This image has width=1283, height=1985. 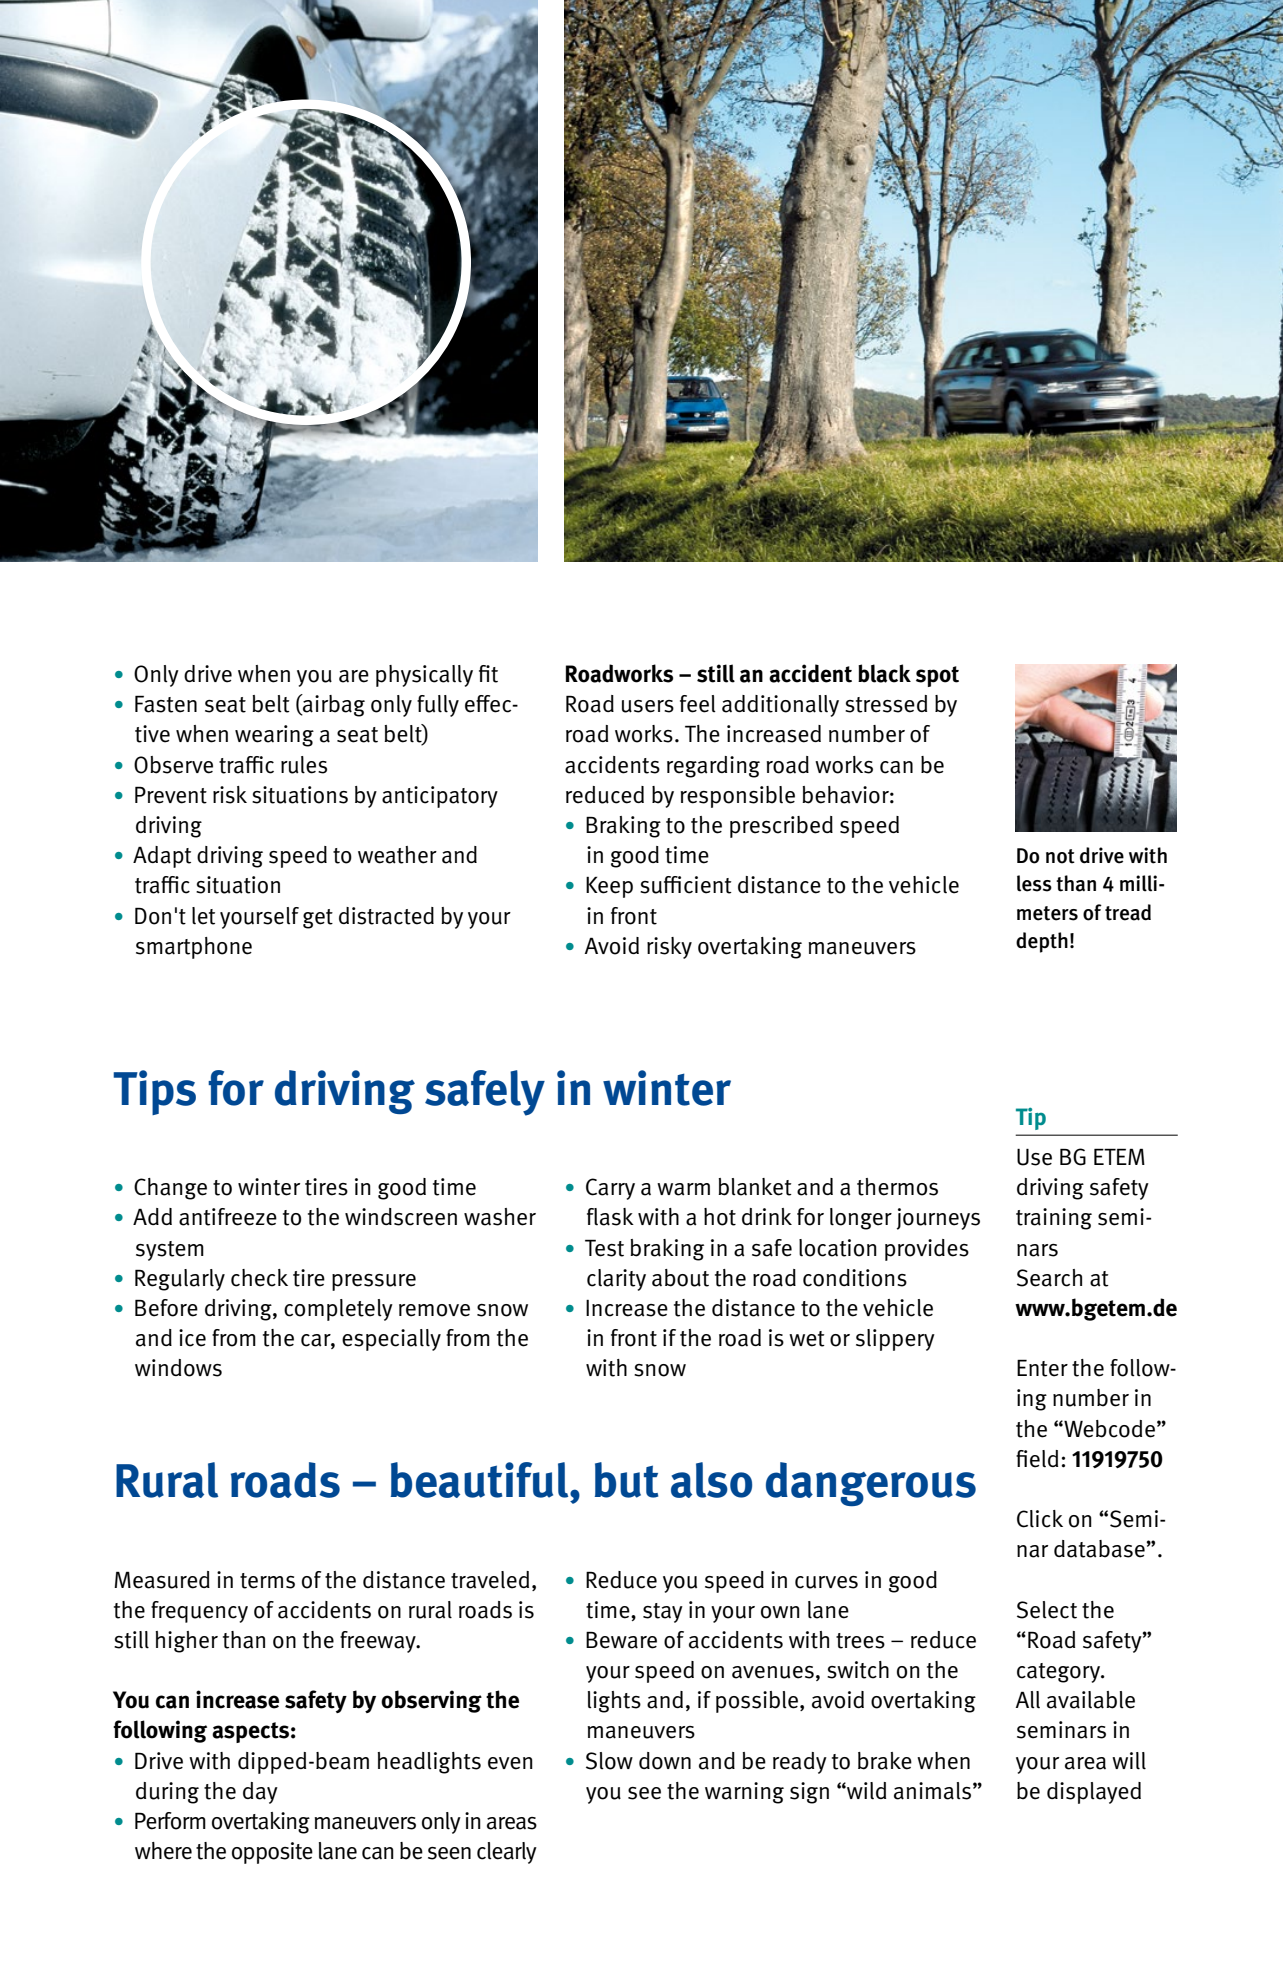 I want to click on depth, so click(x=1042, y=942).
